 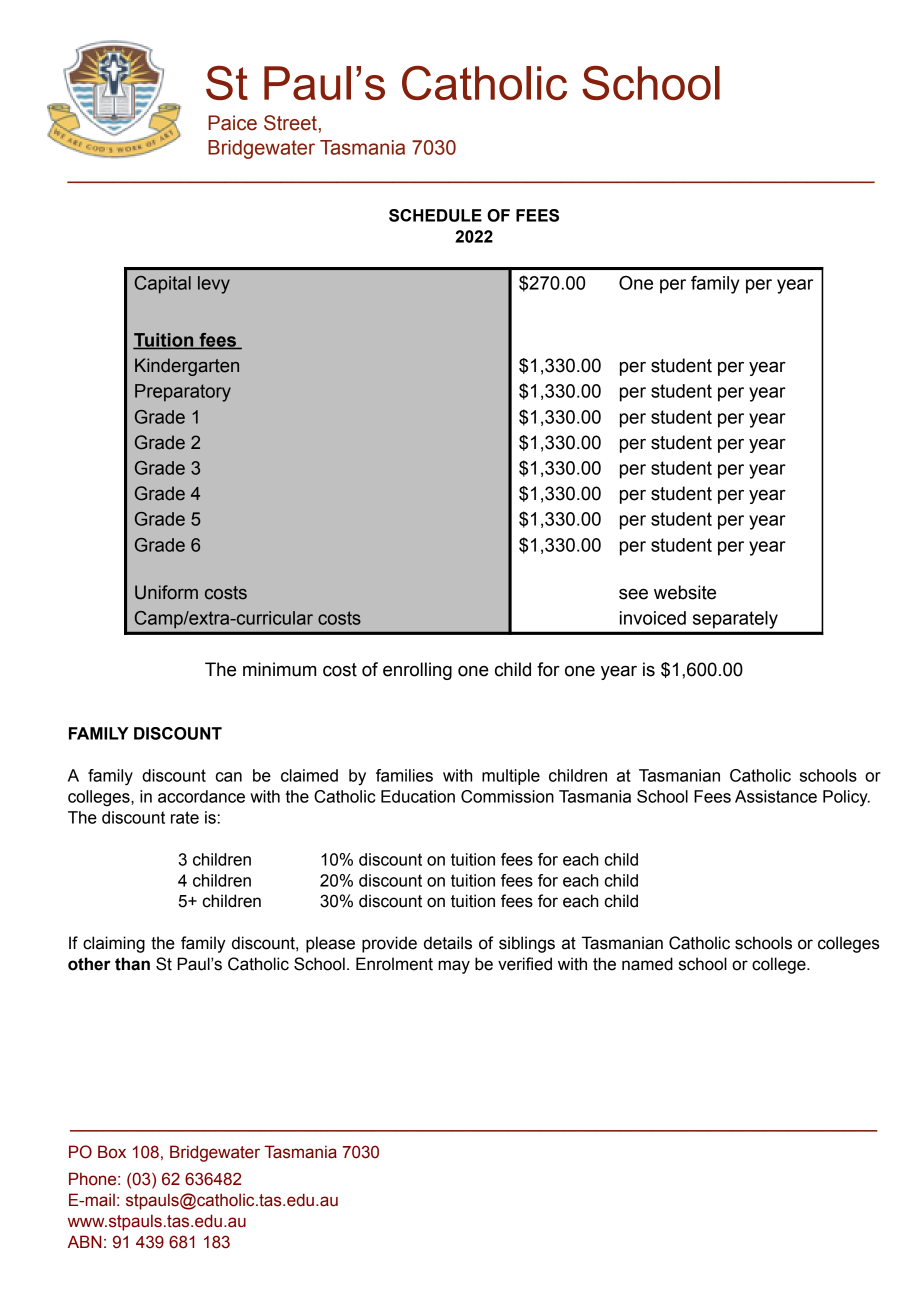 I want to click on Assistance, so click(x=776, y=796).
